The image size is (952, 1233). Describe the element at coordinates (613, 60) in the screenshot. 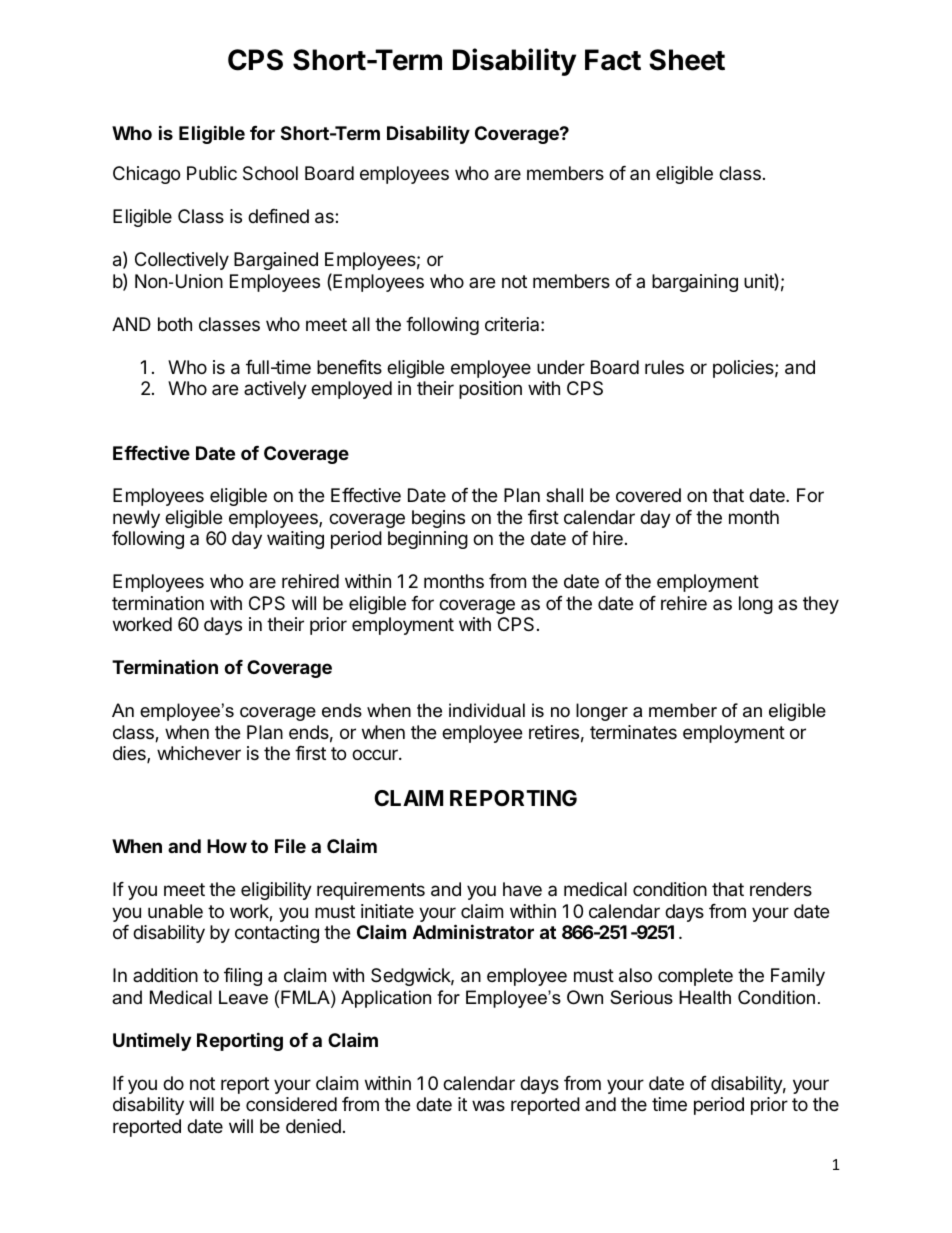

I see `Fact` at that location.
